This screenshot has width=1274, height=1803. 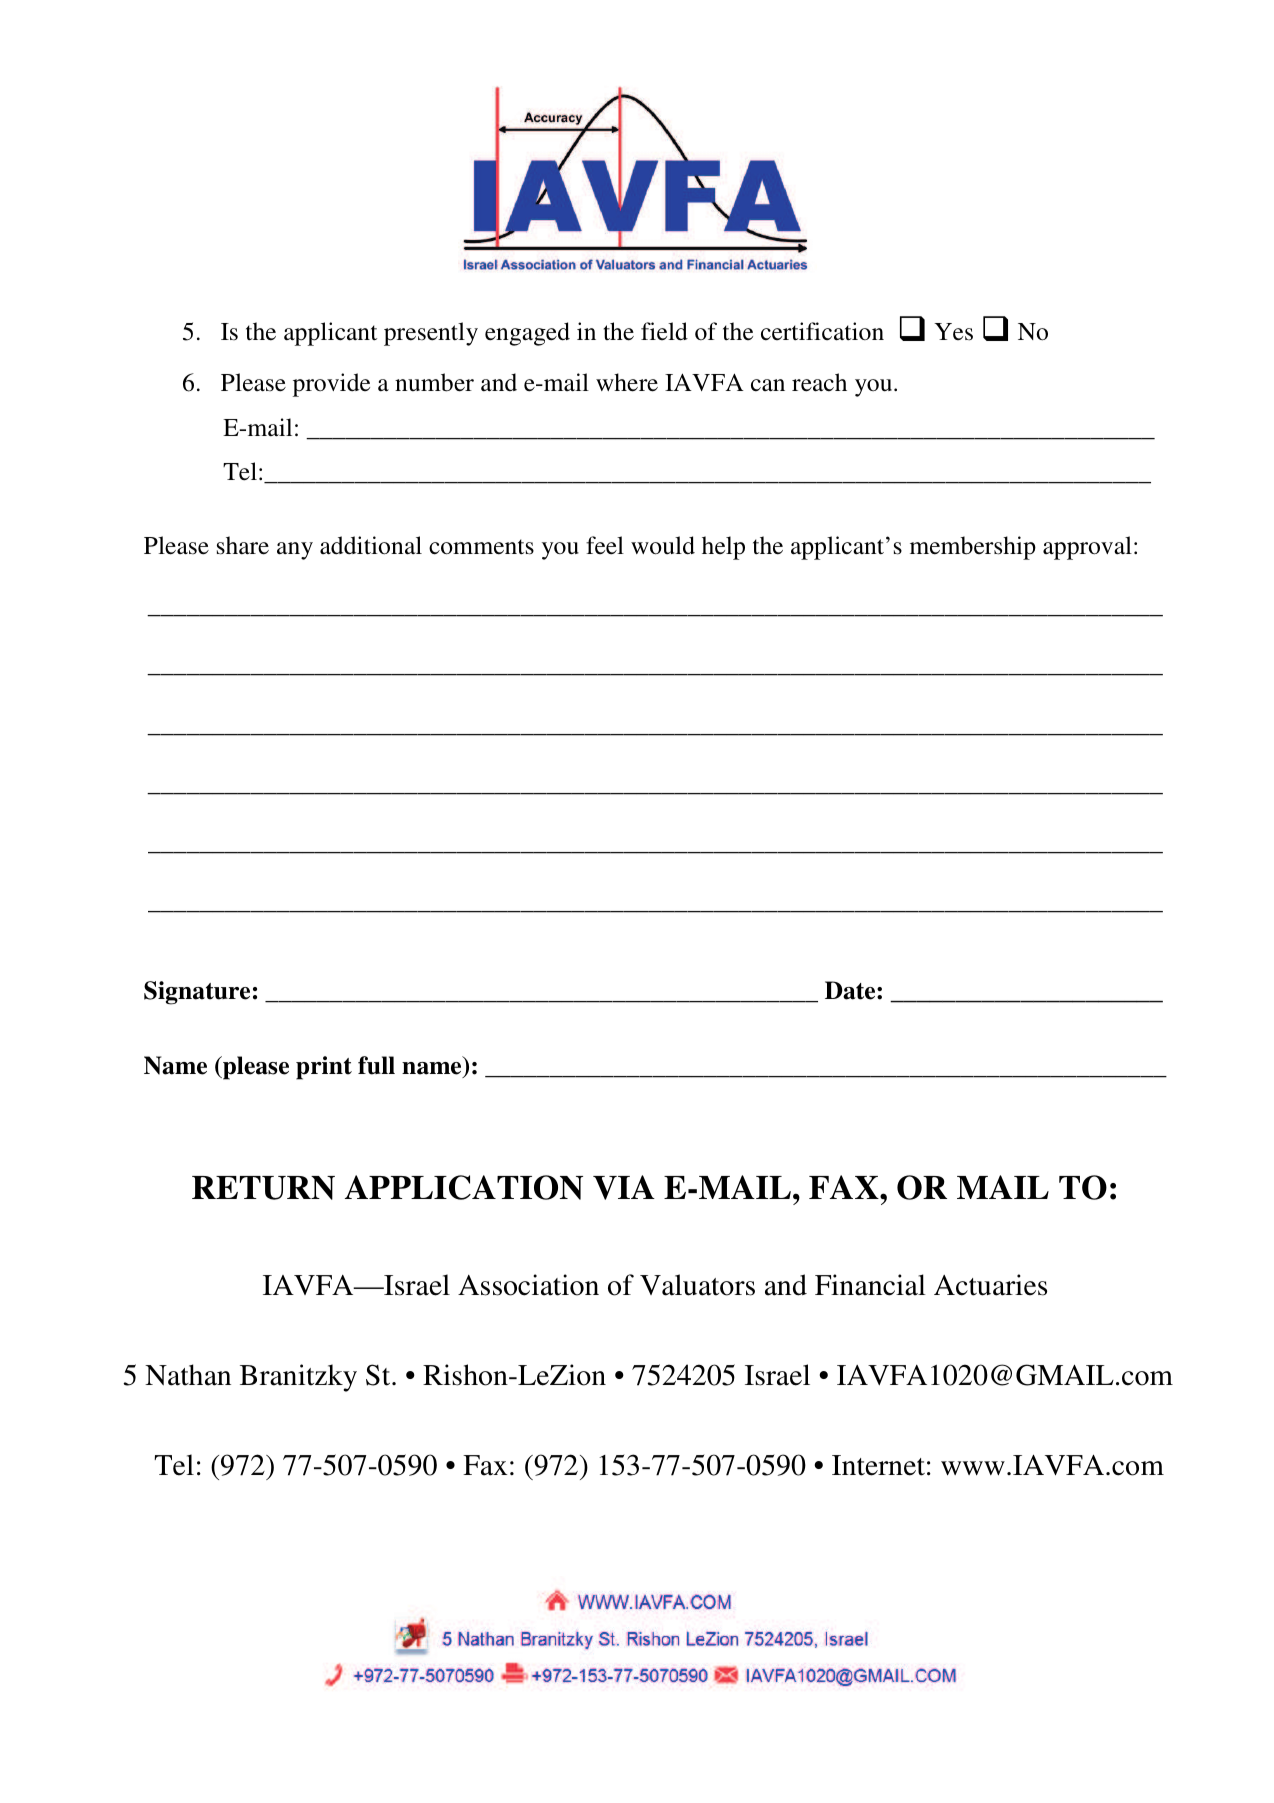 What do you see at coordinates (376, 1065) in the screenshot?
I see `full` at bounding box center [376, 1065].
